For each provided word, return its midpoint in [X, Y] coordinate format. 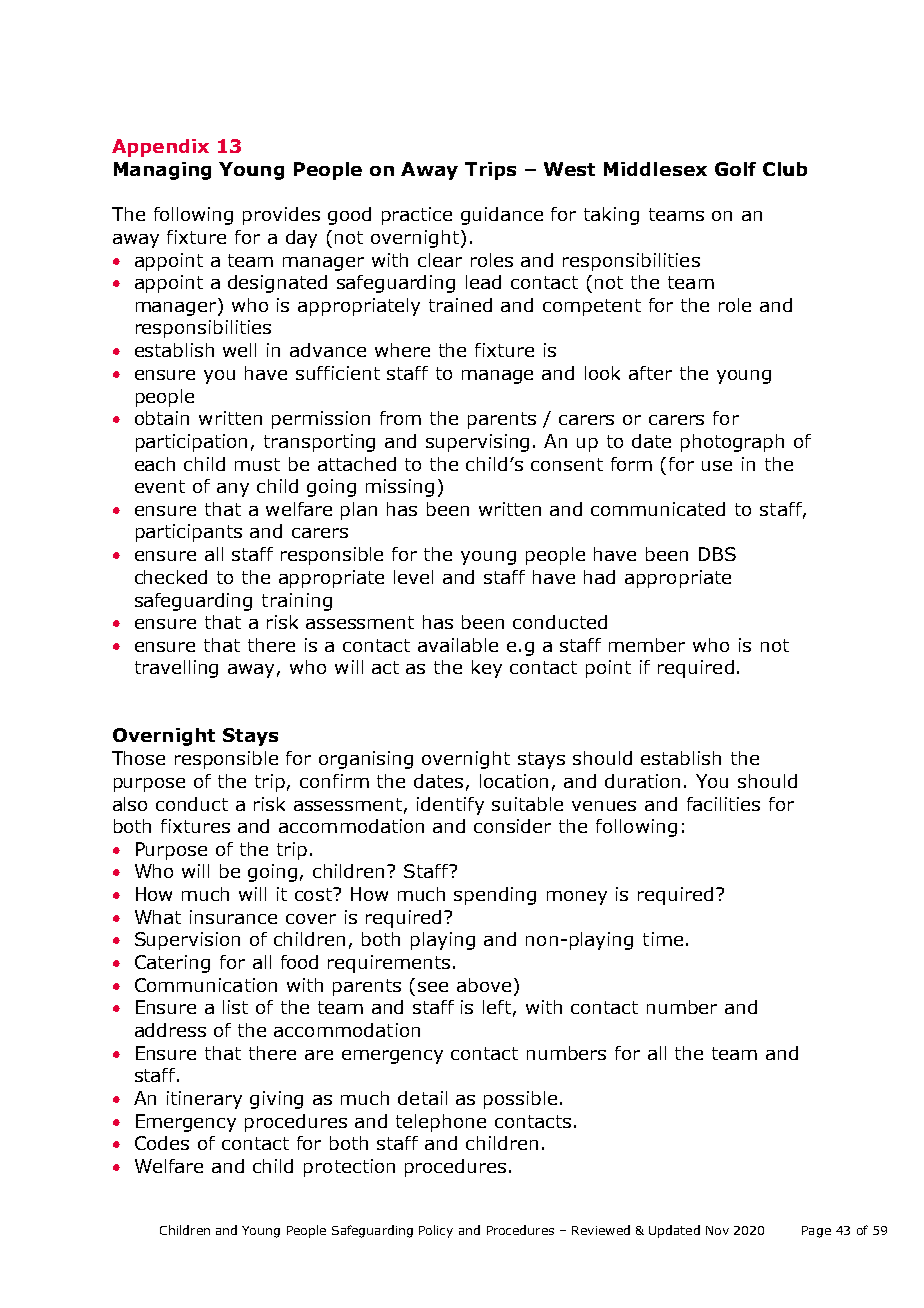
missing [400, 488]
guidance [502, 216]
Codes [162, 1143]
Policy [436, 1231]
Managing [162, 171]
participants [189, 533]
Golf [735, 169]
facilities [723, 804]
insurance [233, 917]
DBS [717, 554]
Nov [717, 1230]
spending [495, 896]
